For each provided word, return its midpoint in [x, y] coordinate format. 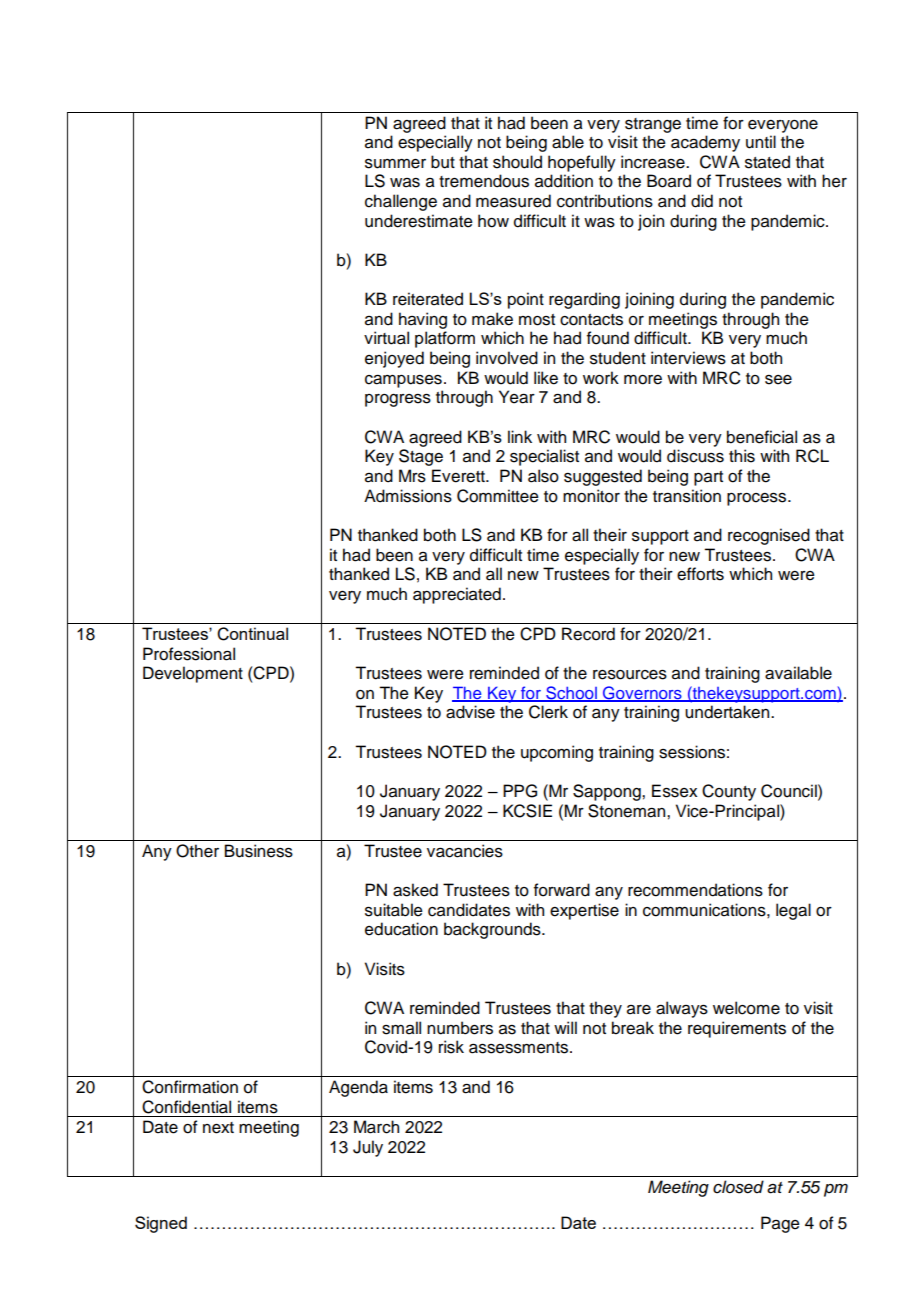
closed [738, 1187]
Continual [252, 634]
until [761, 142]
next [218, 1128]
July [368, 1148]
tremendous [484, 181]
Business [259, 851]
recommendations [695, 890]
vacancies [465, 851]
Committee [498, 496]
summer [395, 164]
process [758, 499]
